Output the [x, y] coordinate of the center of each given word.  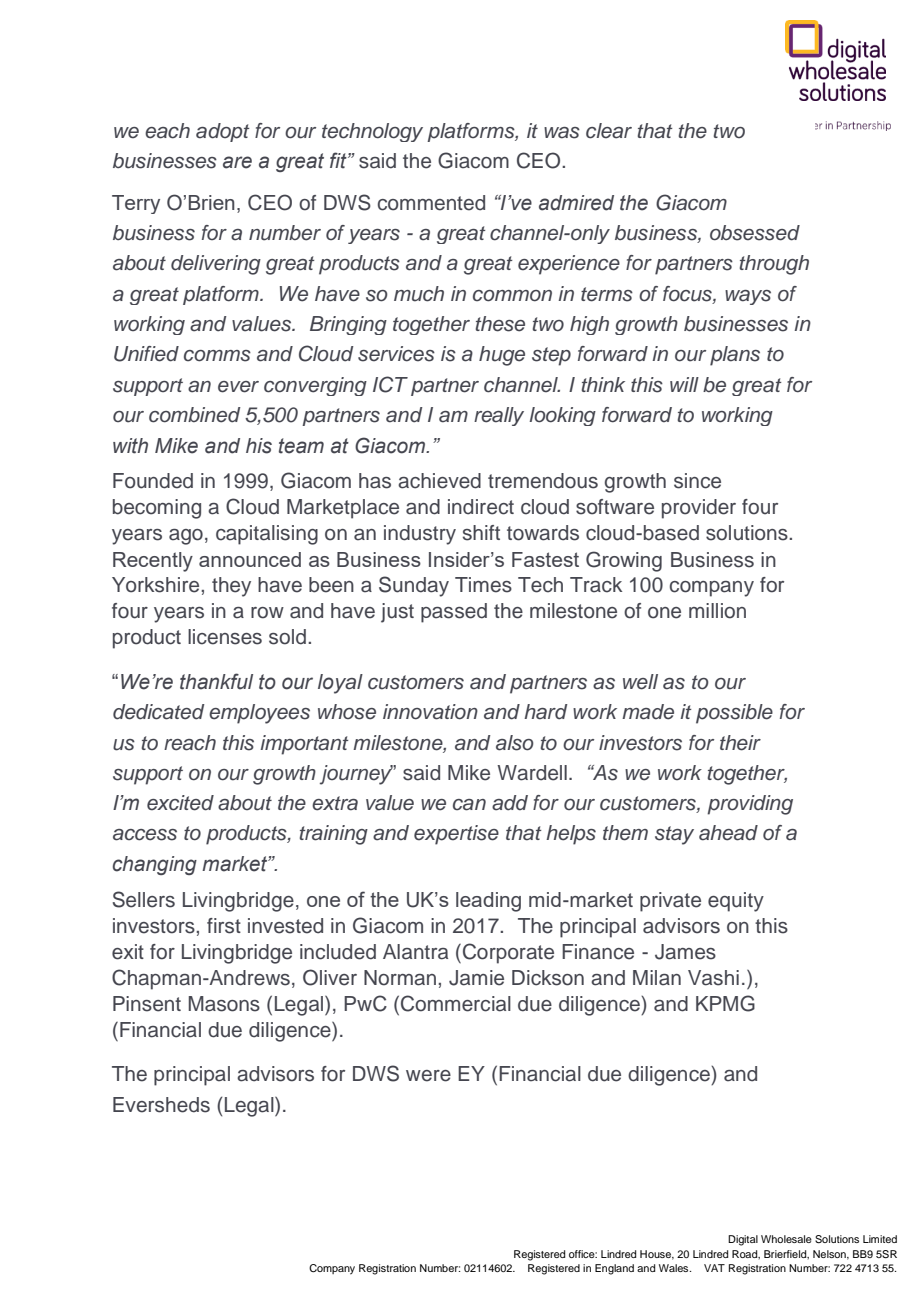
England [614, 1269]
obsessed [755, 233]
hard [545, 712]
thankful [216, 681]
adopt [223, 132]
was [562, 133]
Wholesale [786, 1239]
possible [734, 714]
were [428, 1076]
